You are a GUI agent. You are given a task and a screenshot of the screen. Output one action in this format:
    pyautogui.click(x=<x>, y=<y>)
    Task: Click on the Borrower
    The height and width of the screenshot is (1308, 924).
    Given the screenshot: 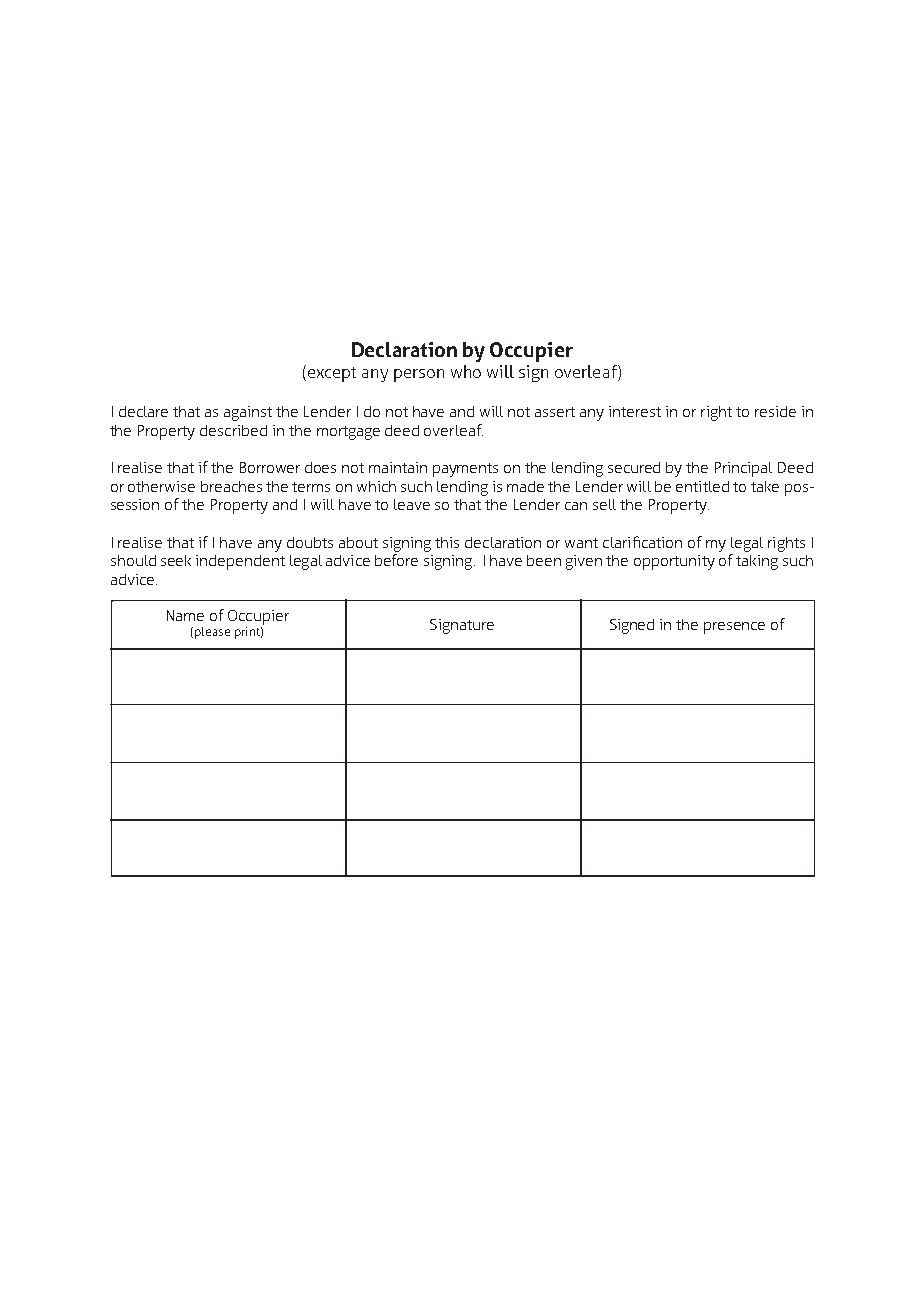 What is the action you would take?
    pyautogui.click(x=270, y=467)
